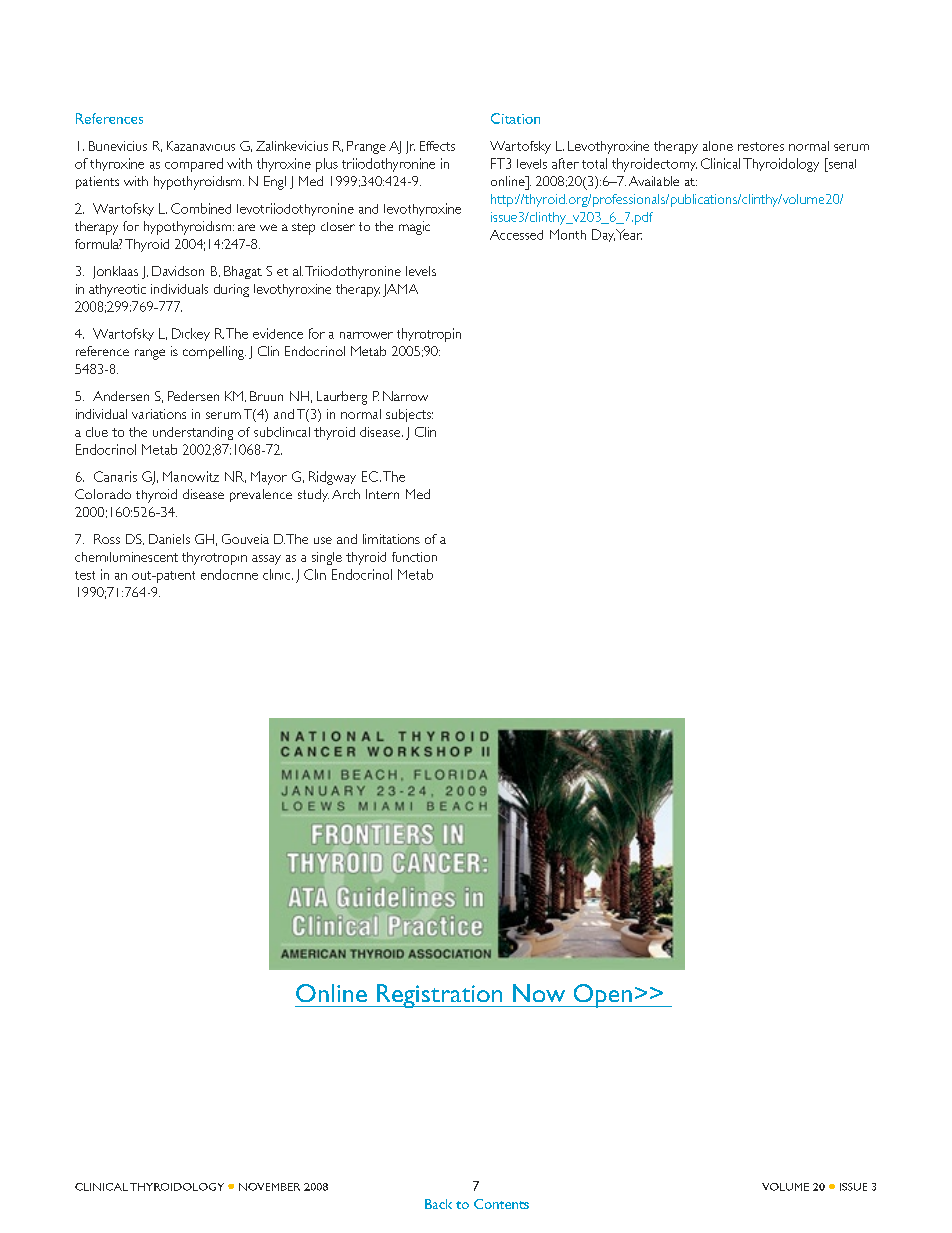  Describe the element at coordinates (414, 557) in the screenshot. I see `FUNCTION` at that location.
